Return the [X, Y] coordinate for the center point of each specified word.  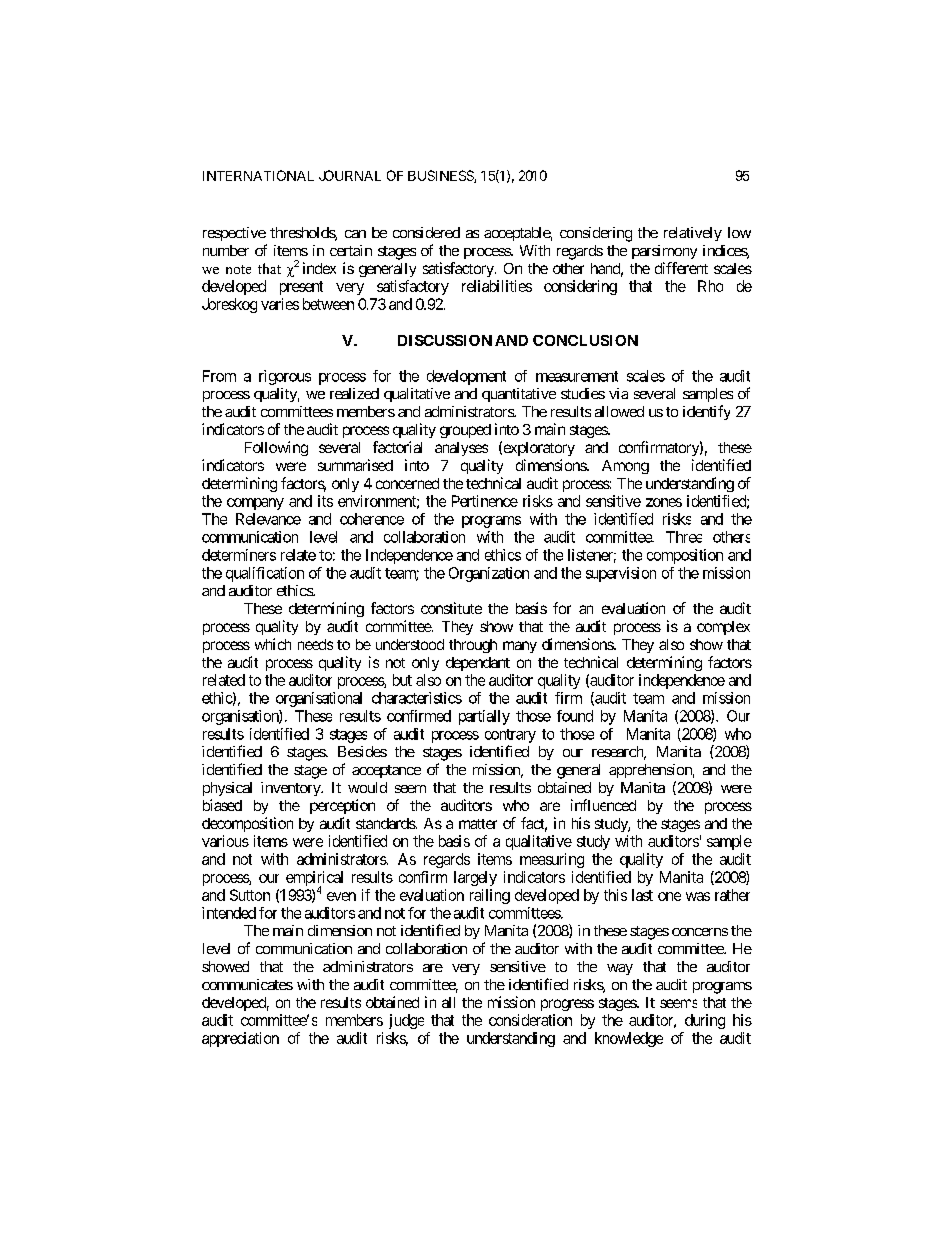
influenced [603, 805]
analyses [461, 449]
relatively [693, 234]
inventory [291, 789]
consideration [530, 1020]
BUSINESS [441, 176]
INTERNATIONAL [258, 175]
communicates [247, 984]
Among [625, 467]
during [705, 1021]
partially [484, 717]
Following [276, 448]
